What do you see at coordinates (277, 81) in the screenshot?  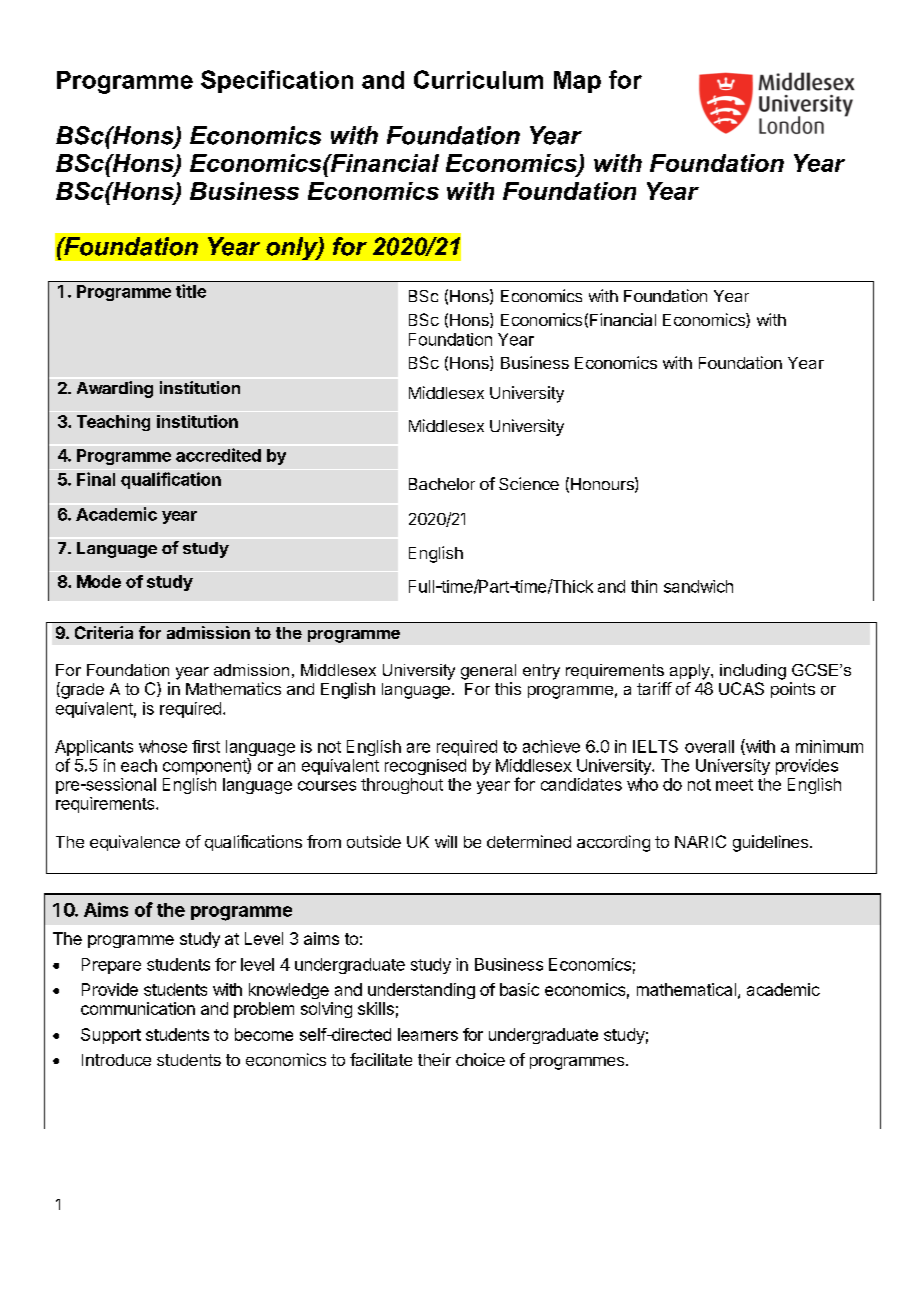 I see `Specification` at bounding box center [277, 81].
